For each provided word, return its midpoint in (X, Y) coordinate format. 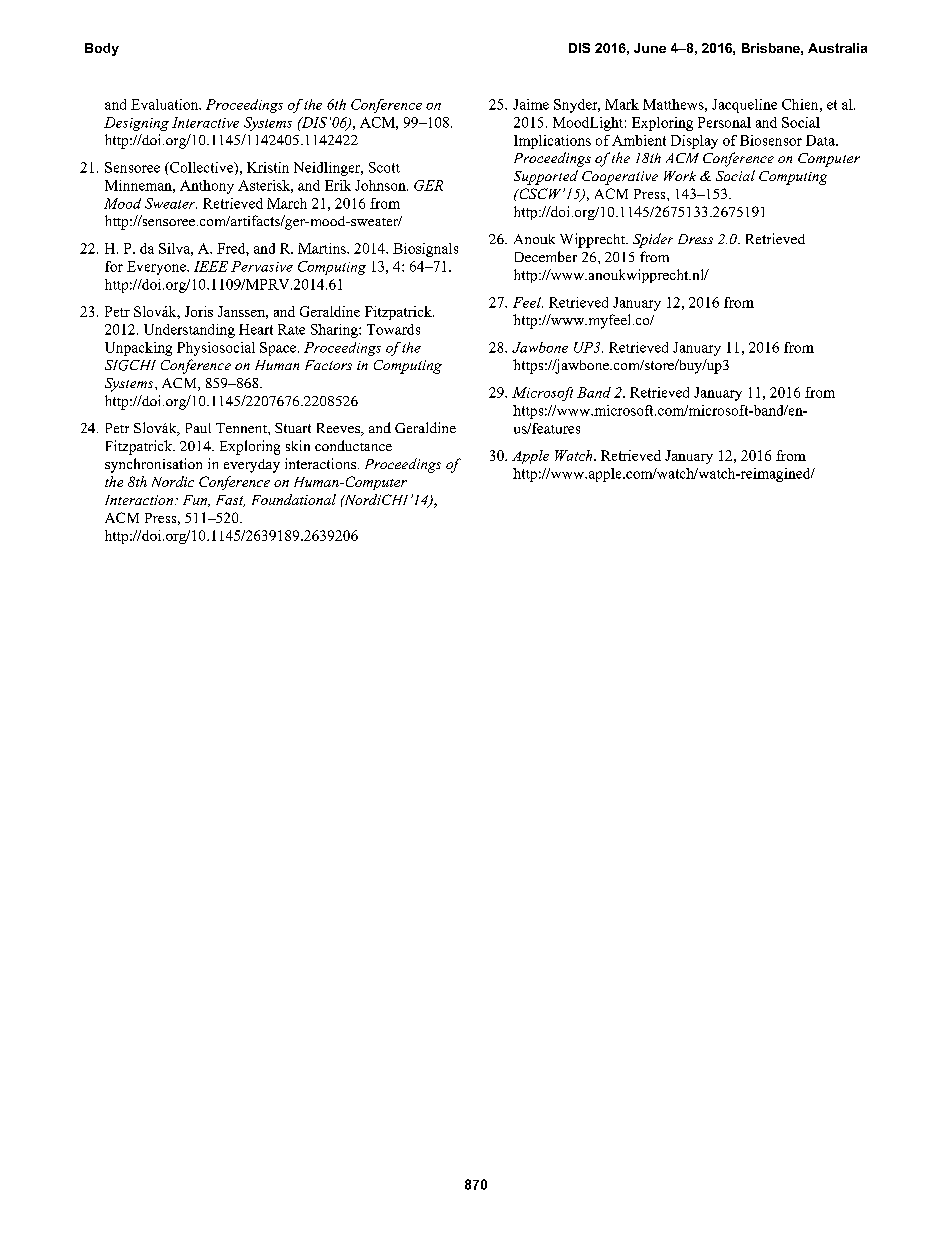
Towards (393, 329)
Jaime (531, 104)
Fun (196, 501)
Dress (695, 239)
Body (102, 49)
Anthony (207, 187)
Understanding (189, 331)
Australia (837, 48)
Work (680, 176)
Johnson (381, 185)
